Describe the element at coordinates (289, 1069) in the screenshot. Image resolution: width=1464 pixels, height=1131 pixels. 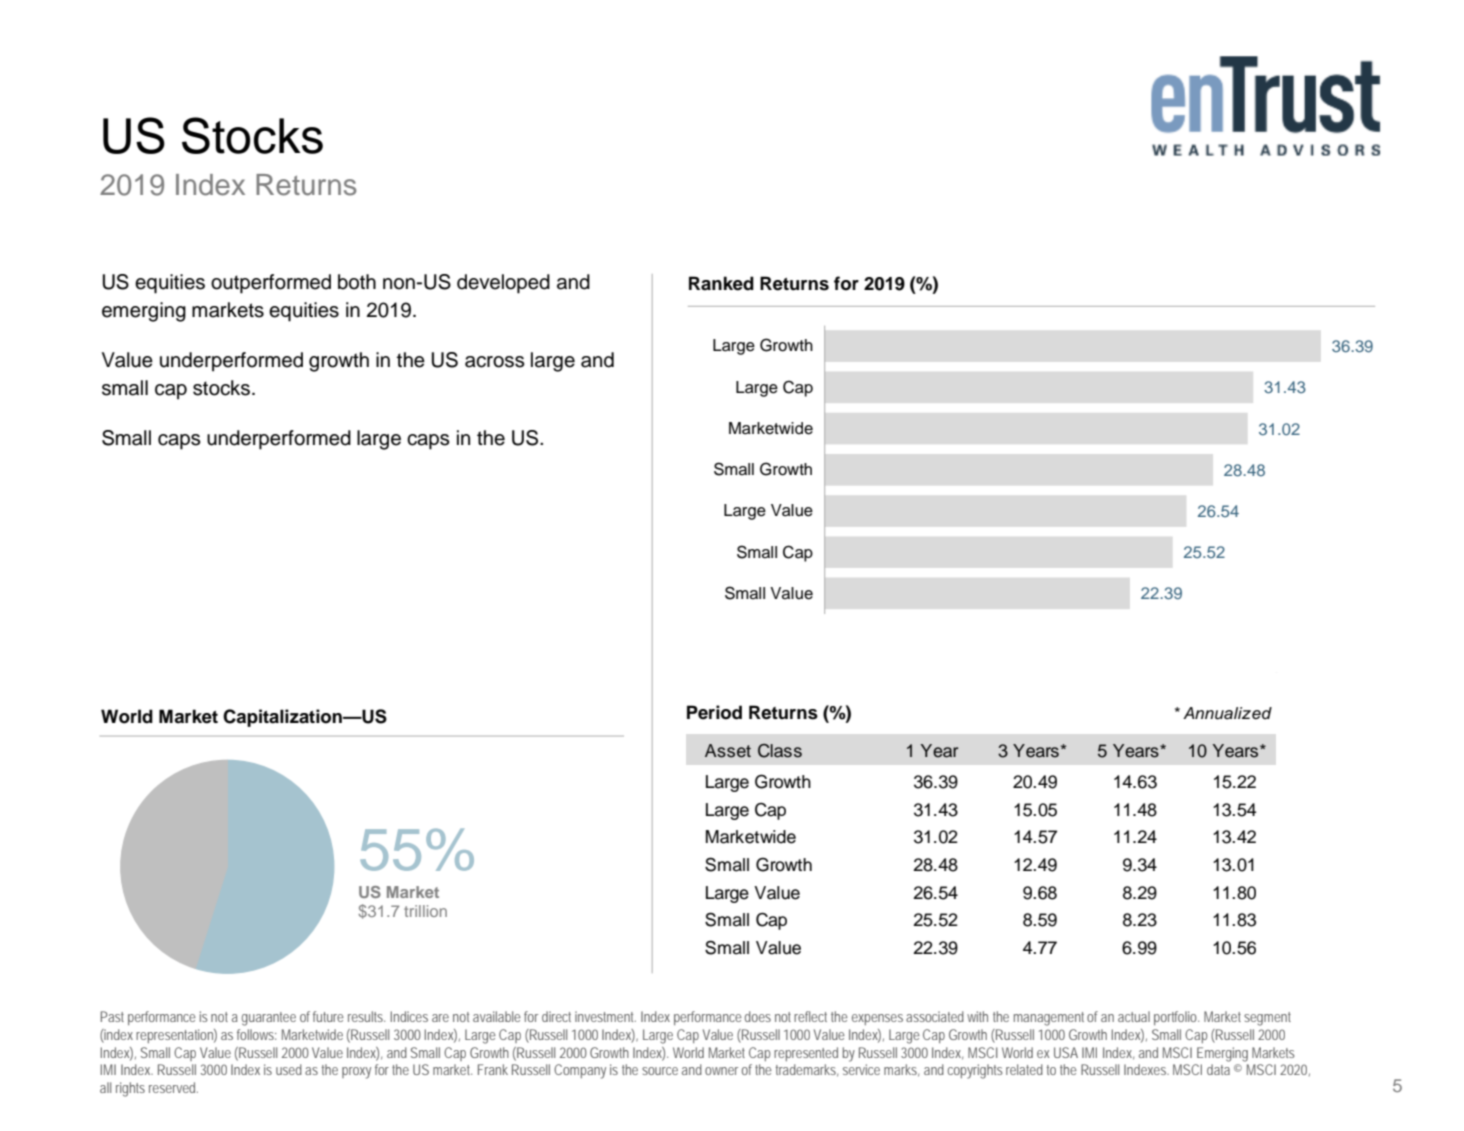
I see `used` at that location.
